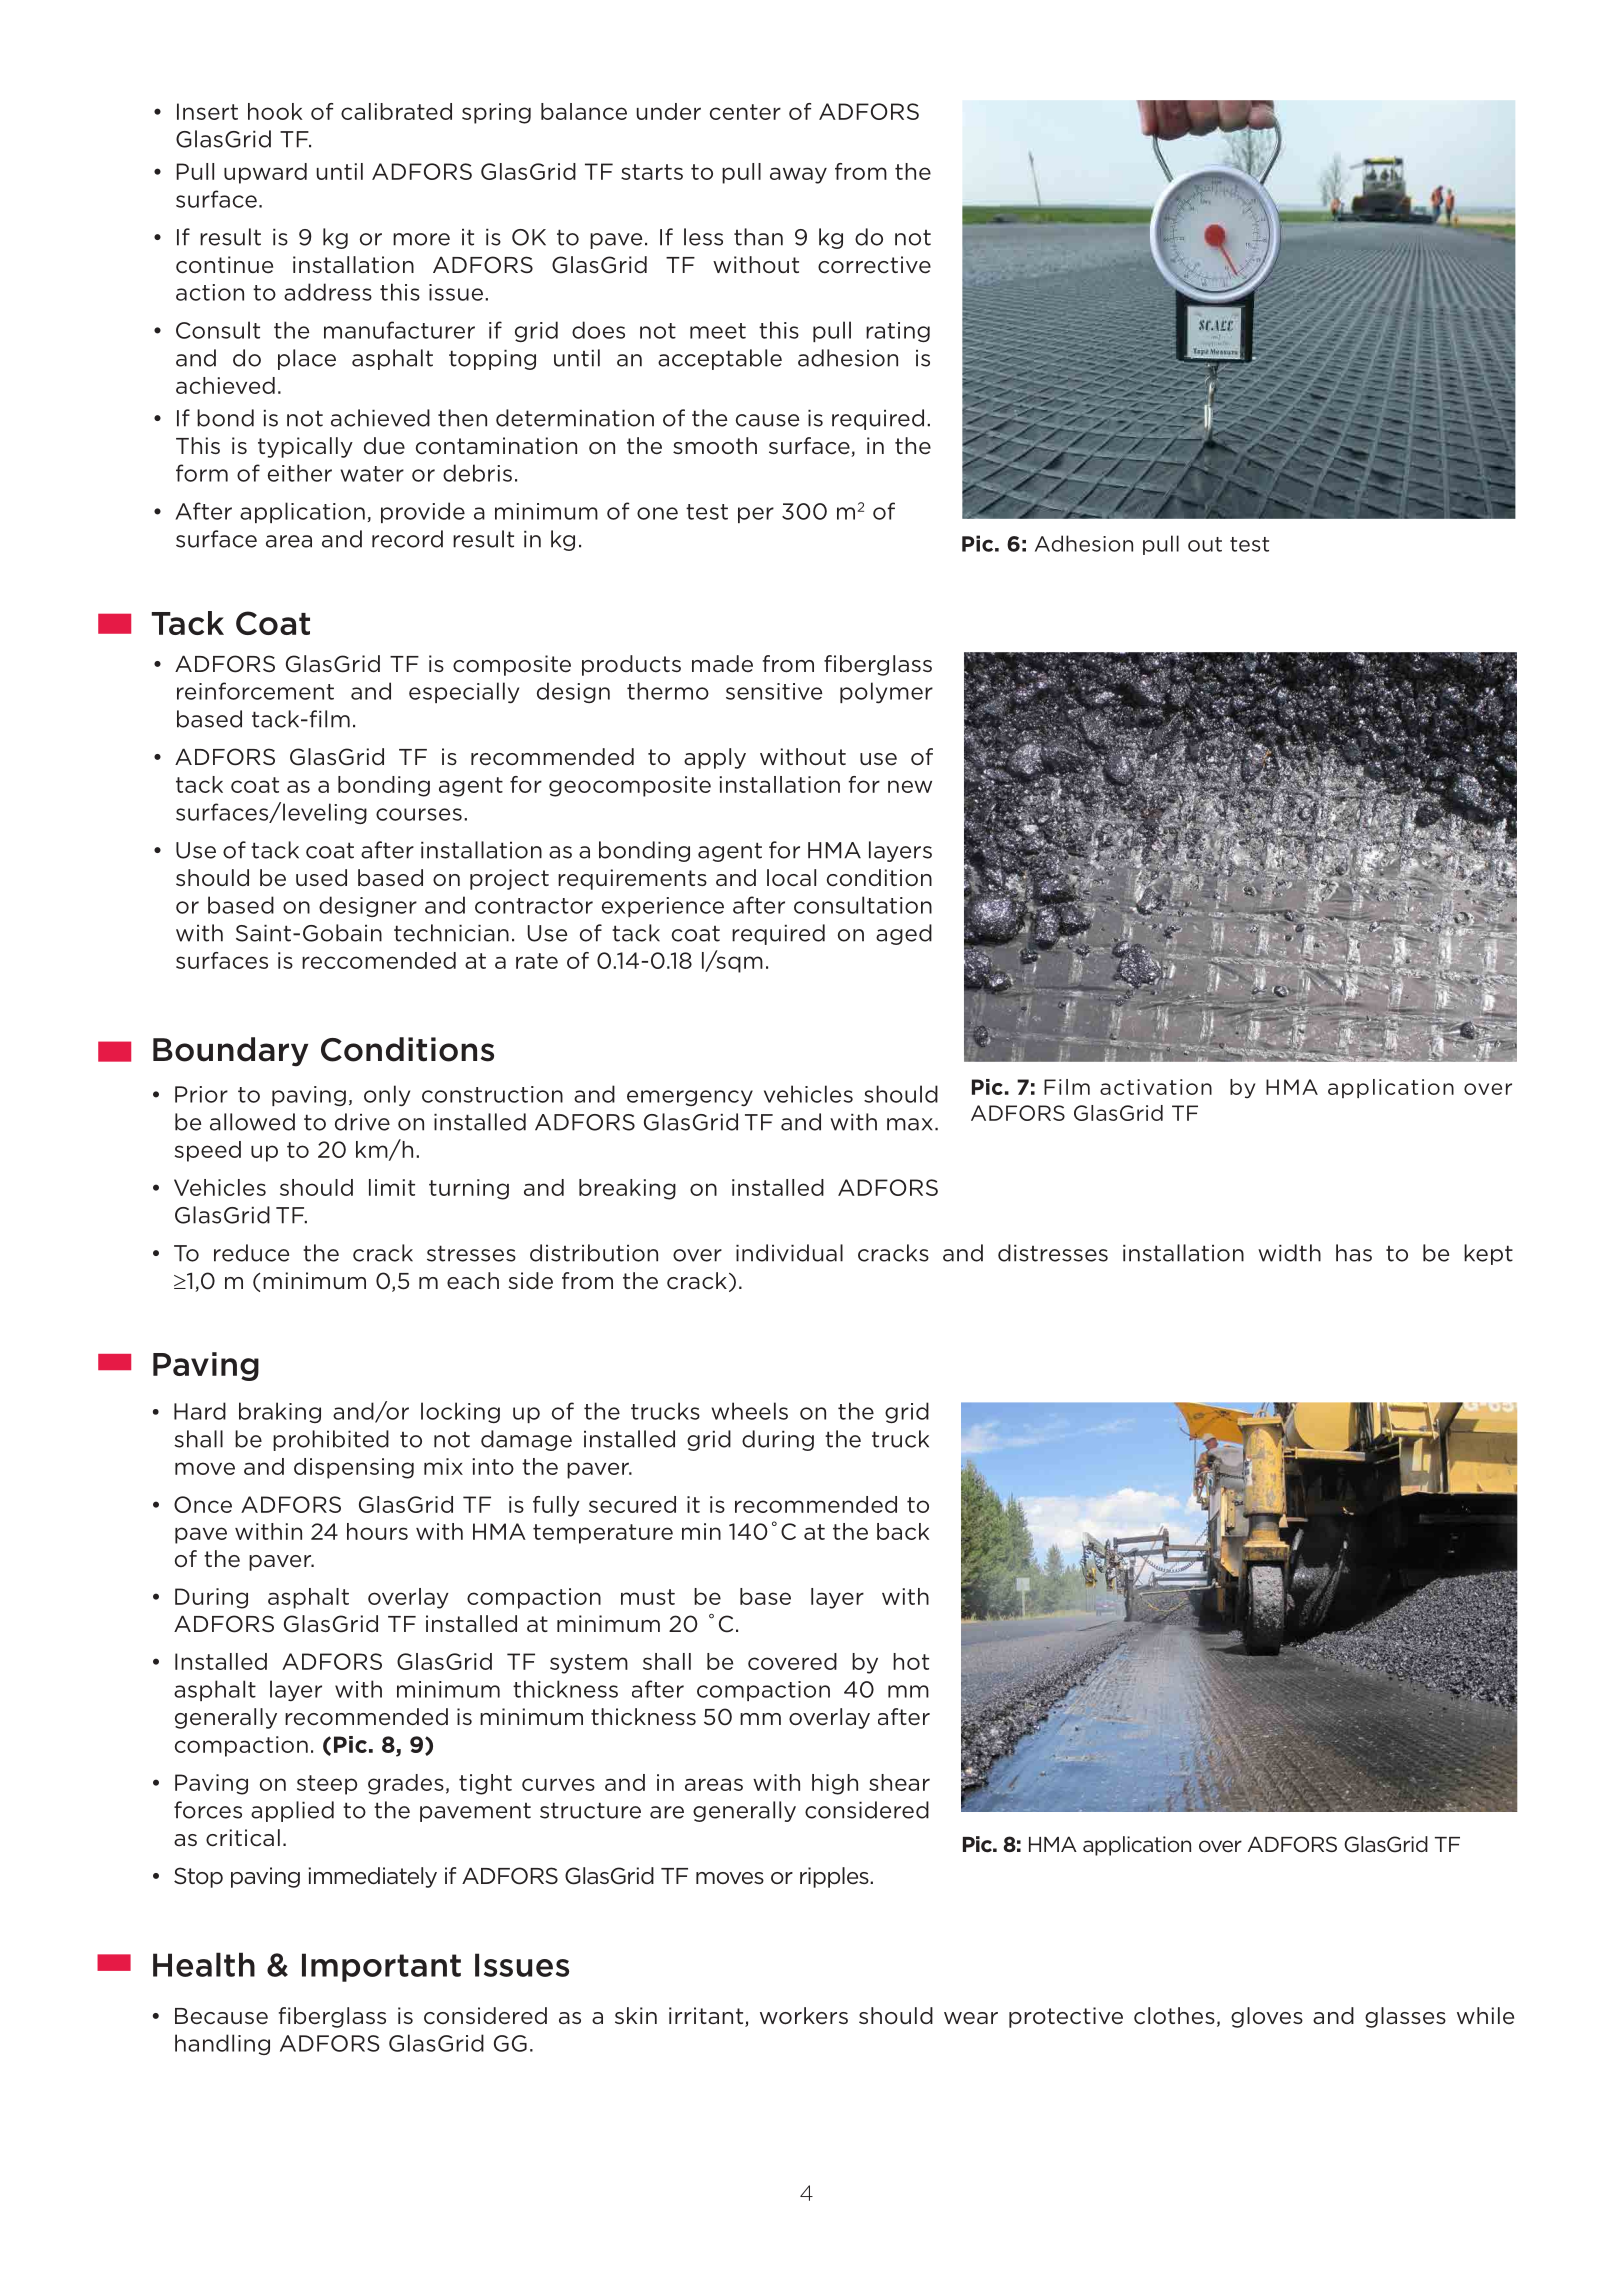 The width and height of the screenshot is (1613, 2281). What do you see at coordinates (265, 173) in the screenshot?
I see `upward` at bounding box center [265, 173].
